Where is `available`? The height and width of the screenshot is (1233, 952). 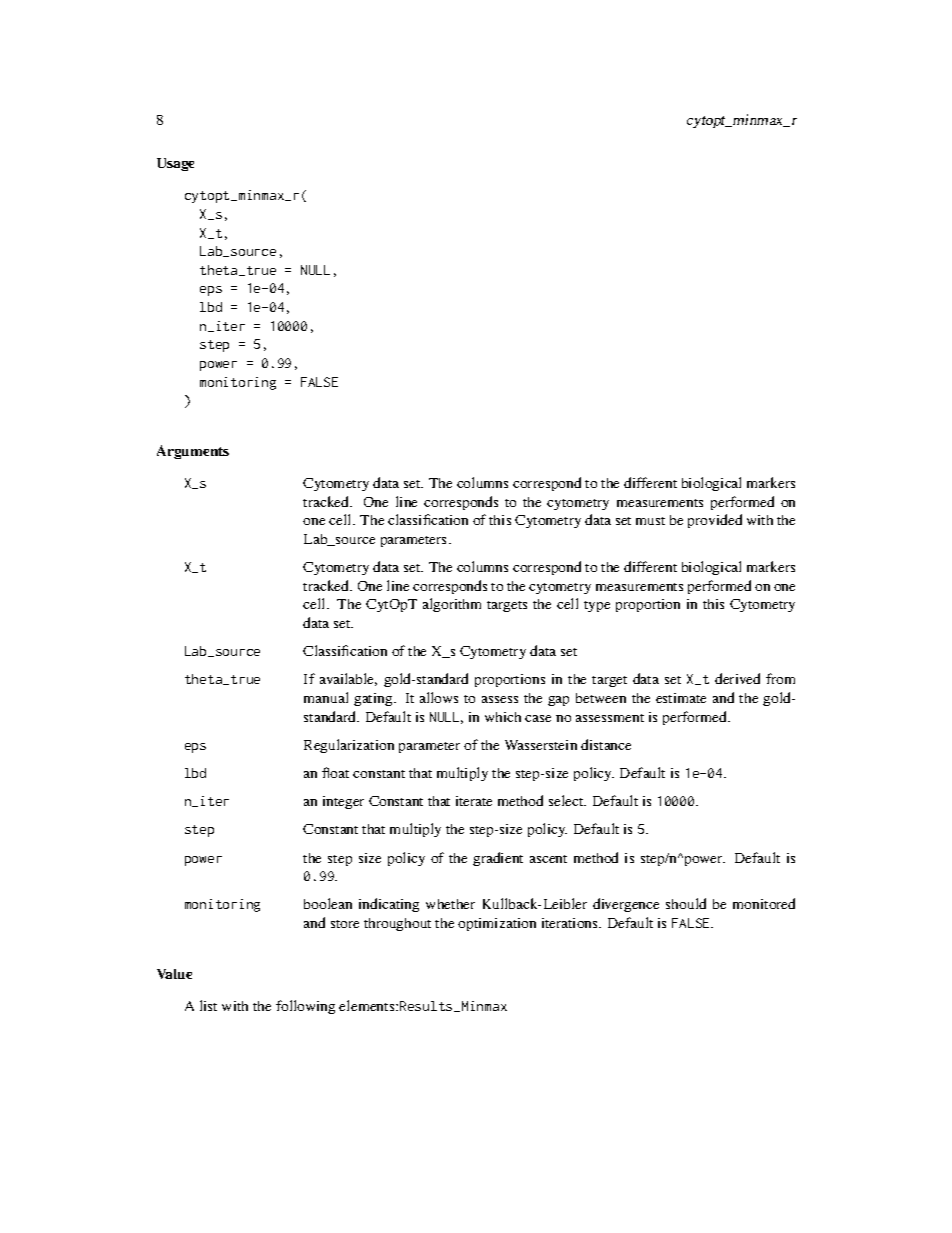
available is located at coordinates (348, 679).
